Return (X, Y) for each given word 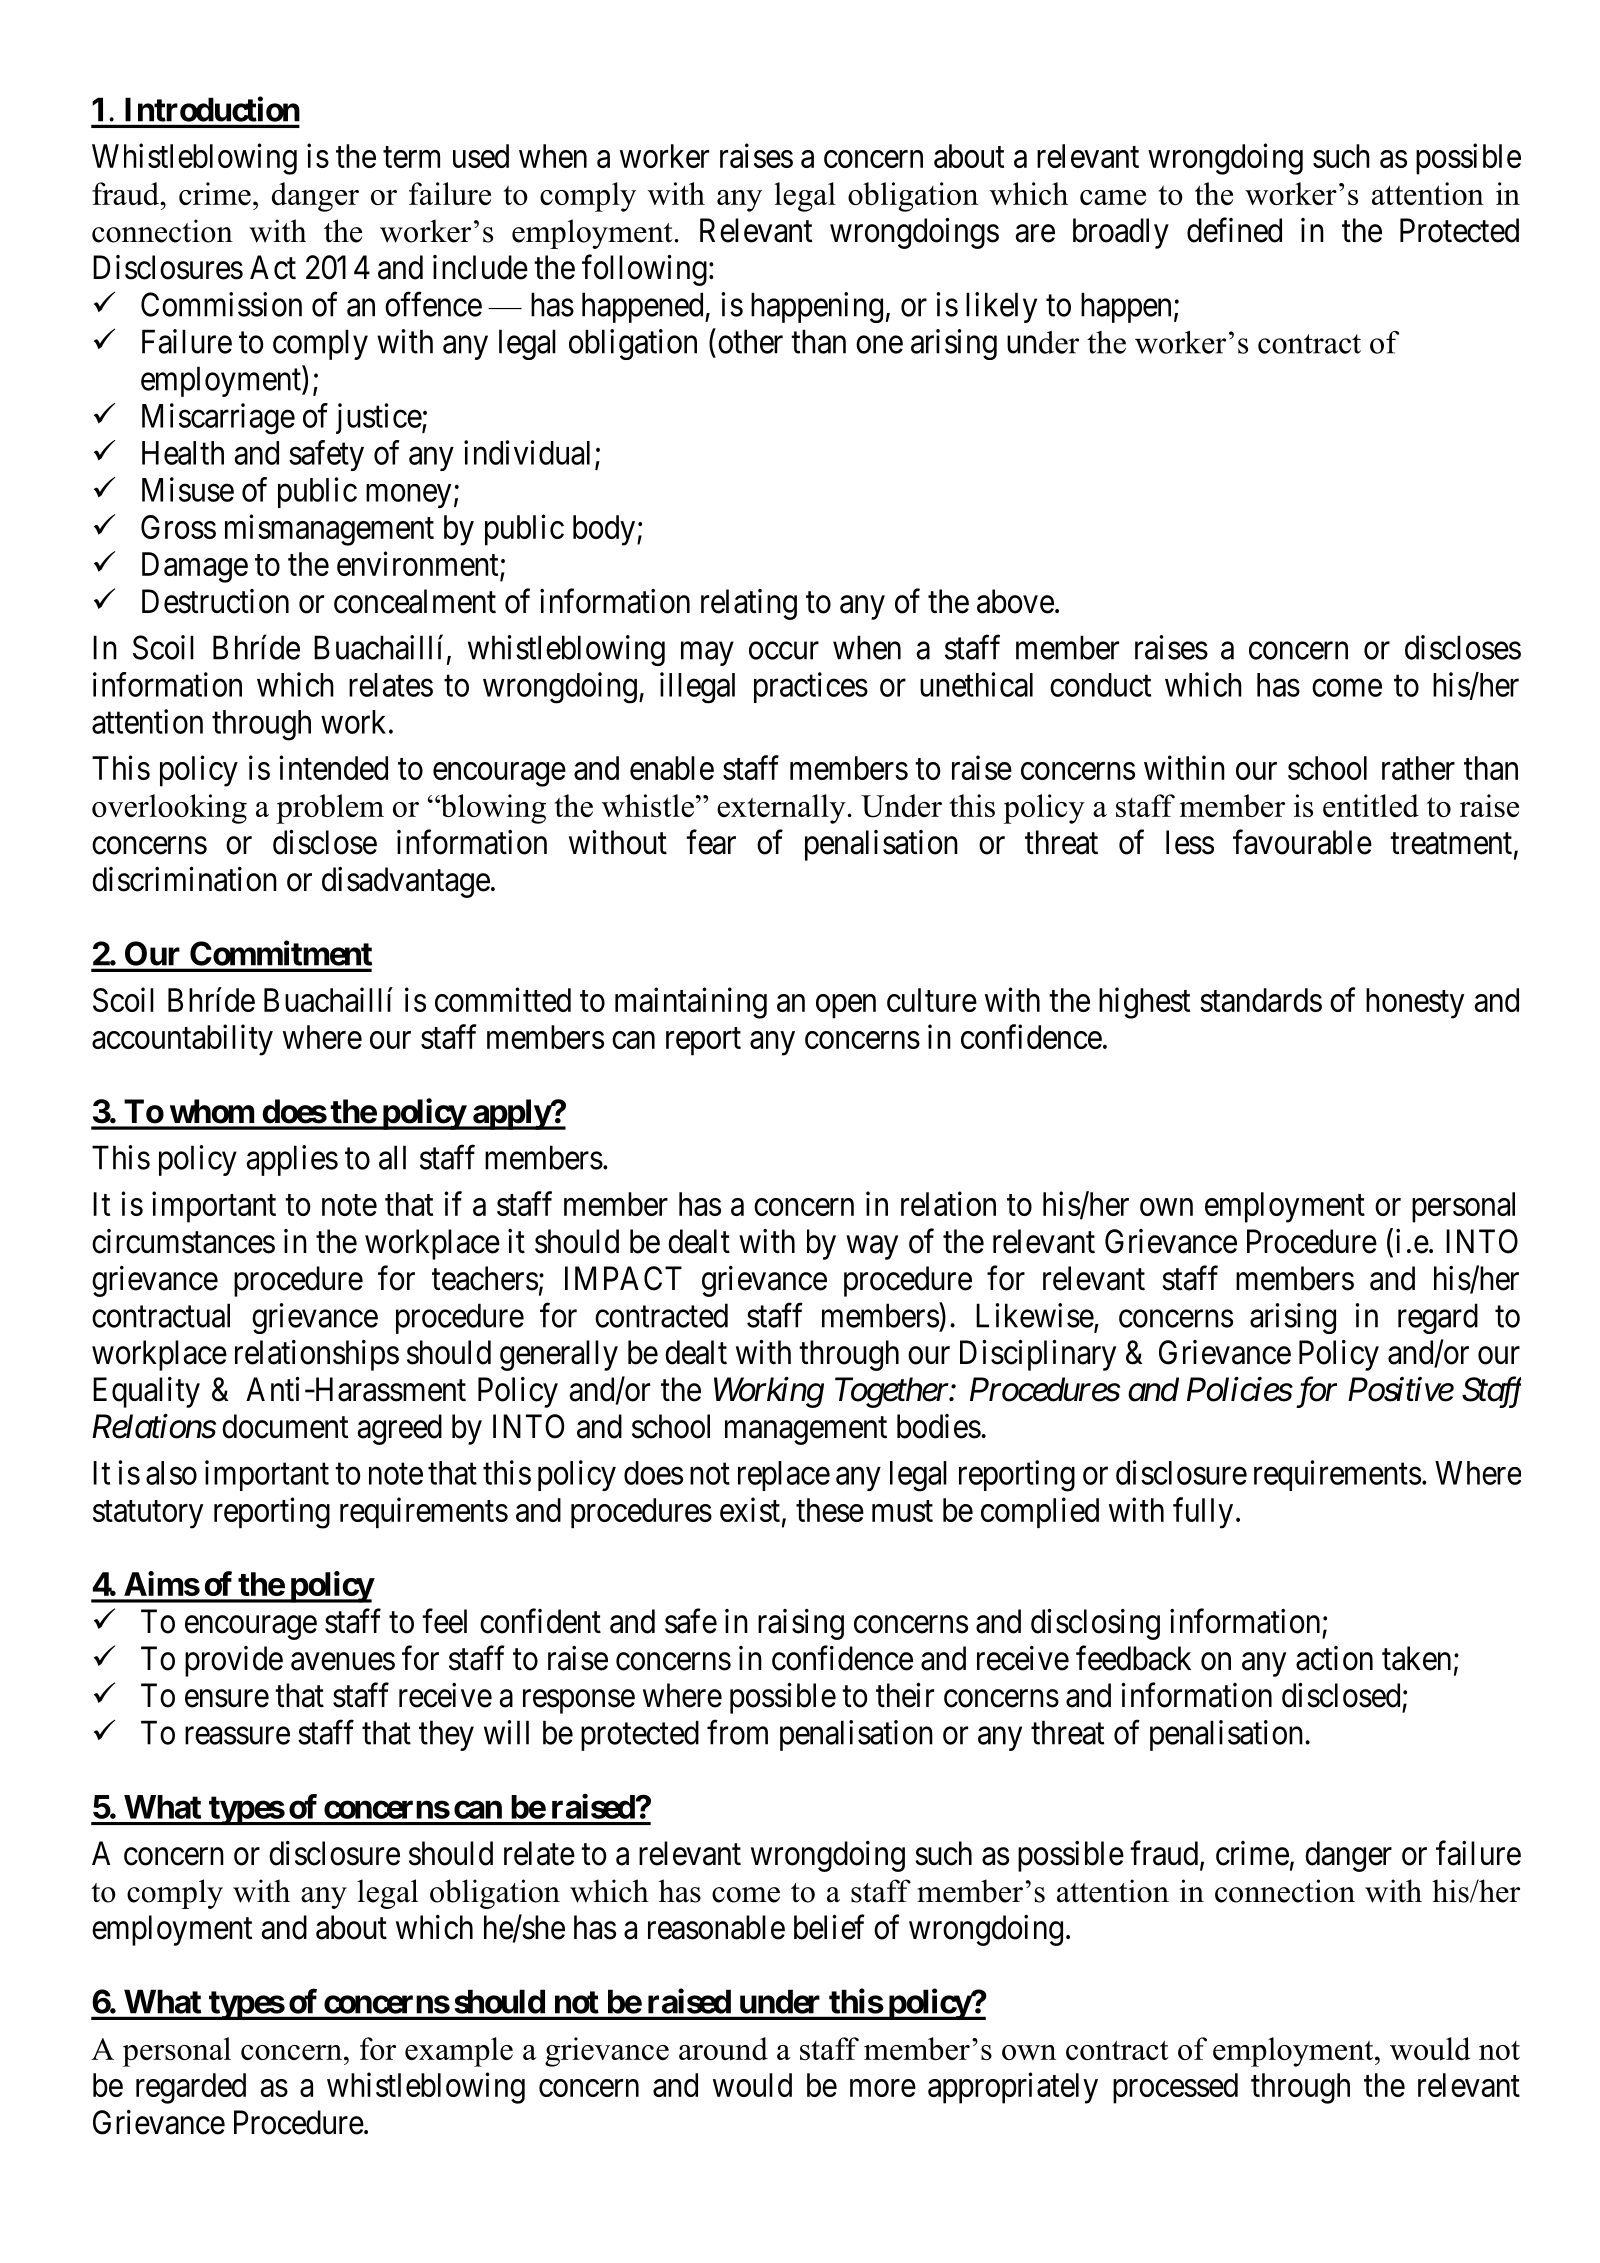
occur (784, 651)
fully (1203, 1513)
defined (1234, 230)
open (846, 1006)
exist (750, 1509)
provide (234, 1661)
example (459, 2052)
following (644, 270)
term (411, 157)
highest (1144, 1003)
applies (292, 1160)
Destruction (215, 601)
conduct (1100, 685)
